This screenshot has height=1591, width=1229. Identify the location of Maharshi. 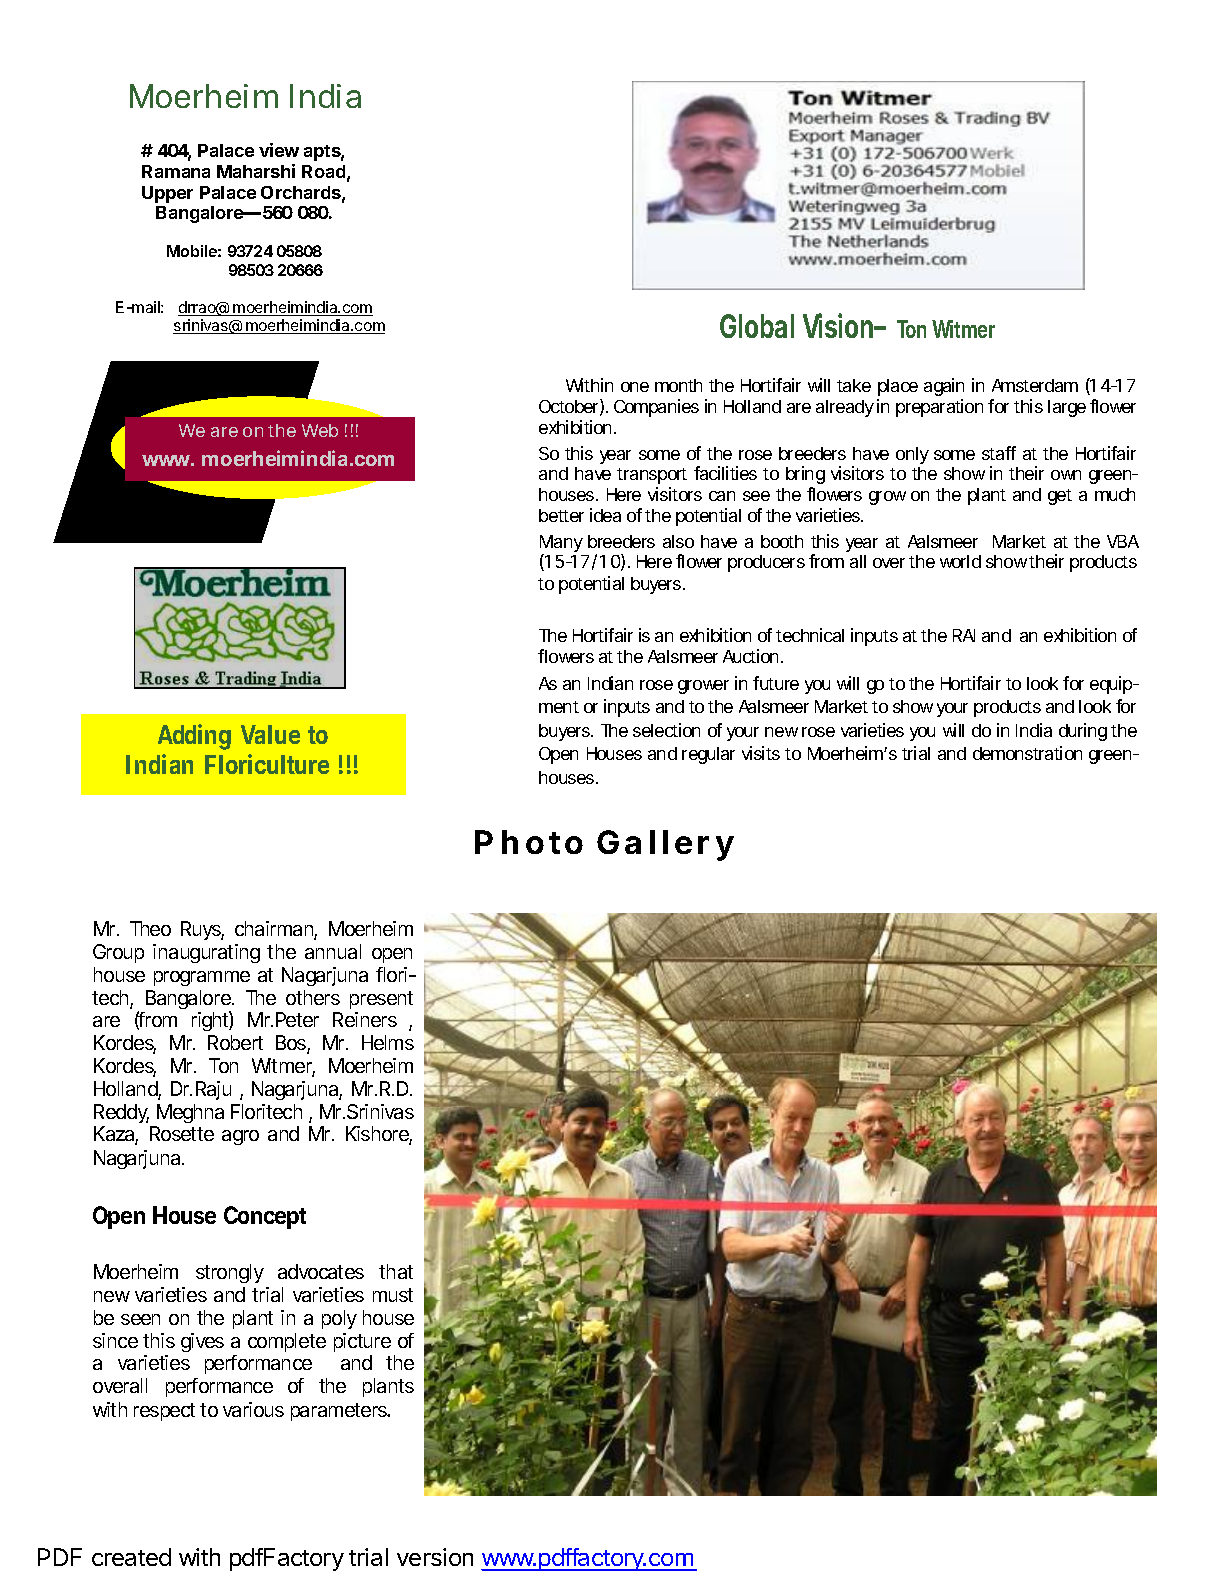
(256, 171).
